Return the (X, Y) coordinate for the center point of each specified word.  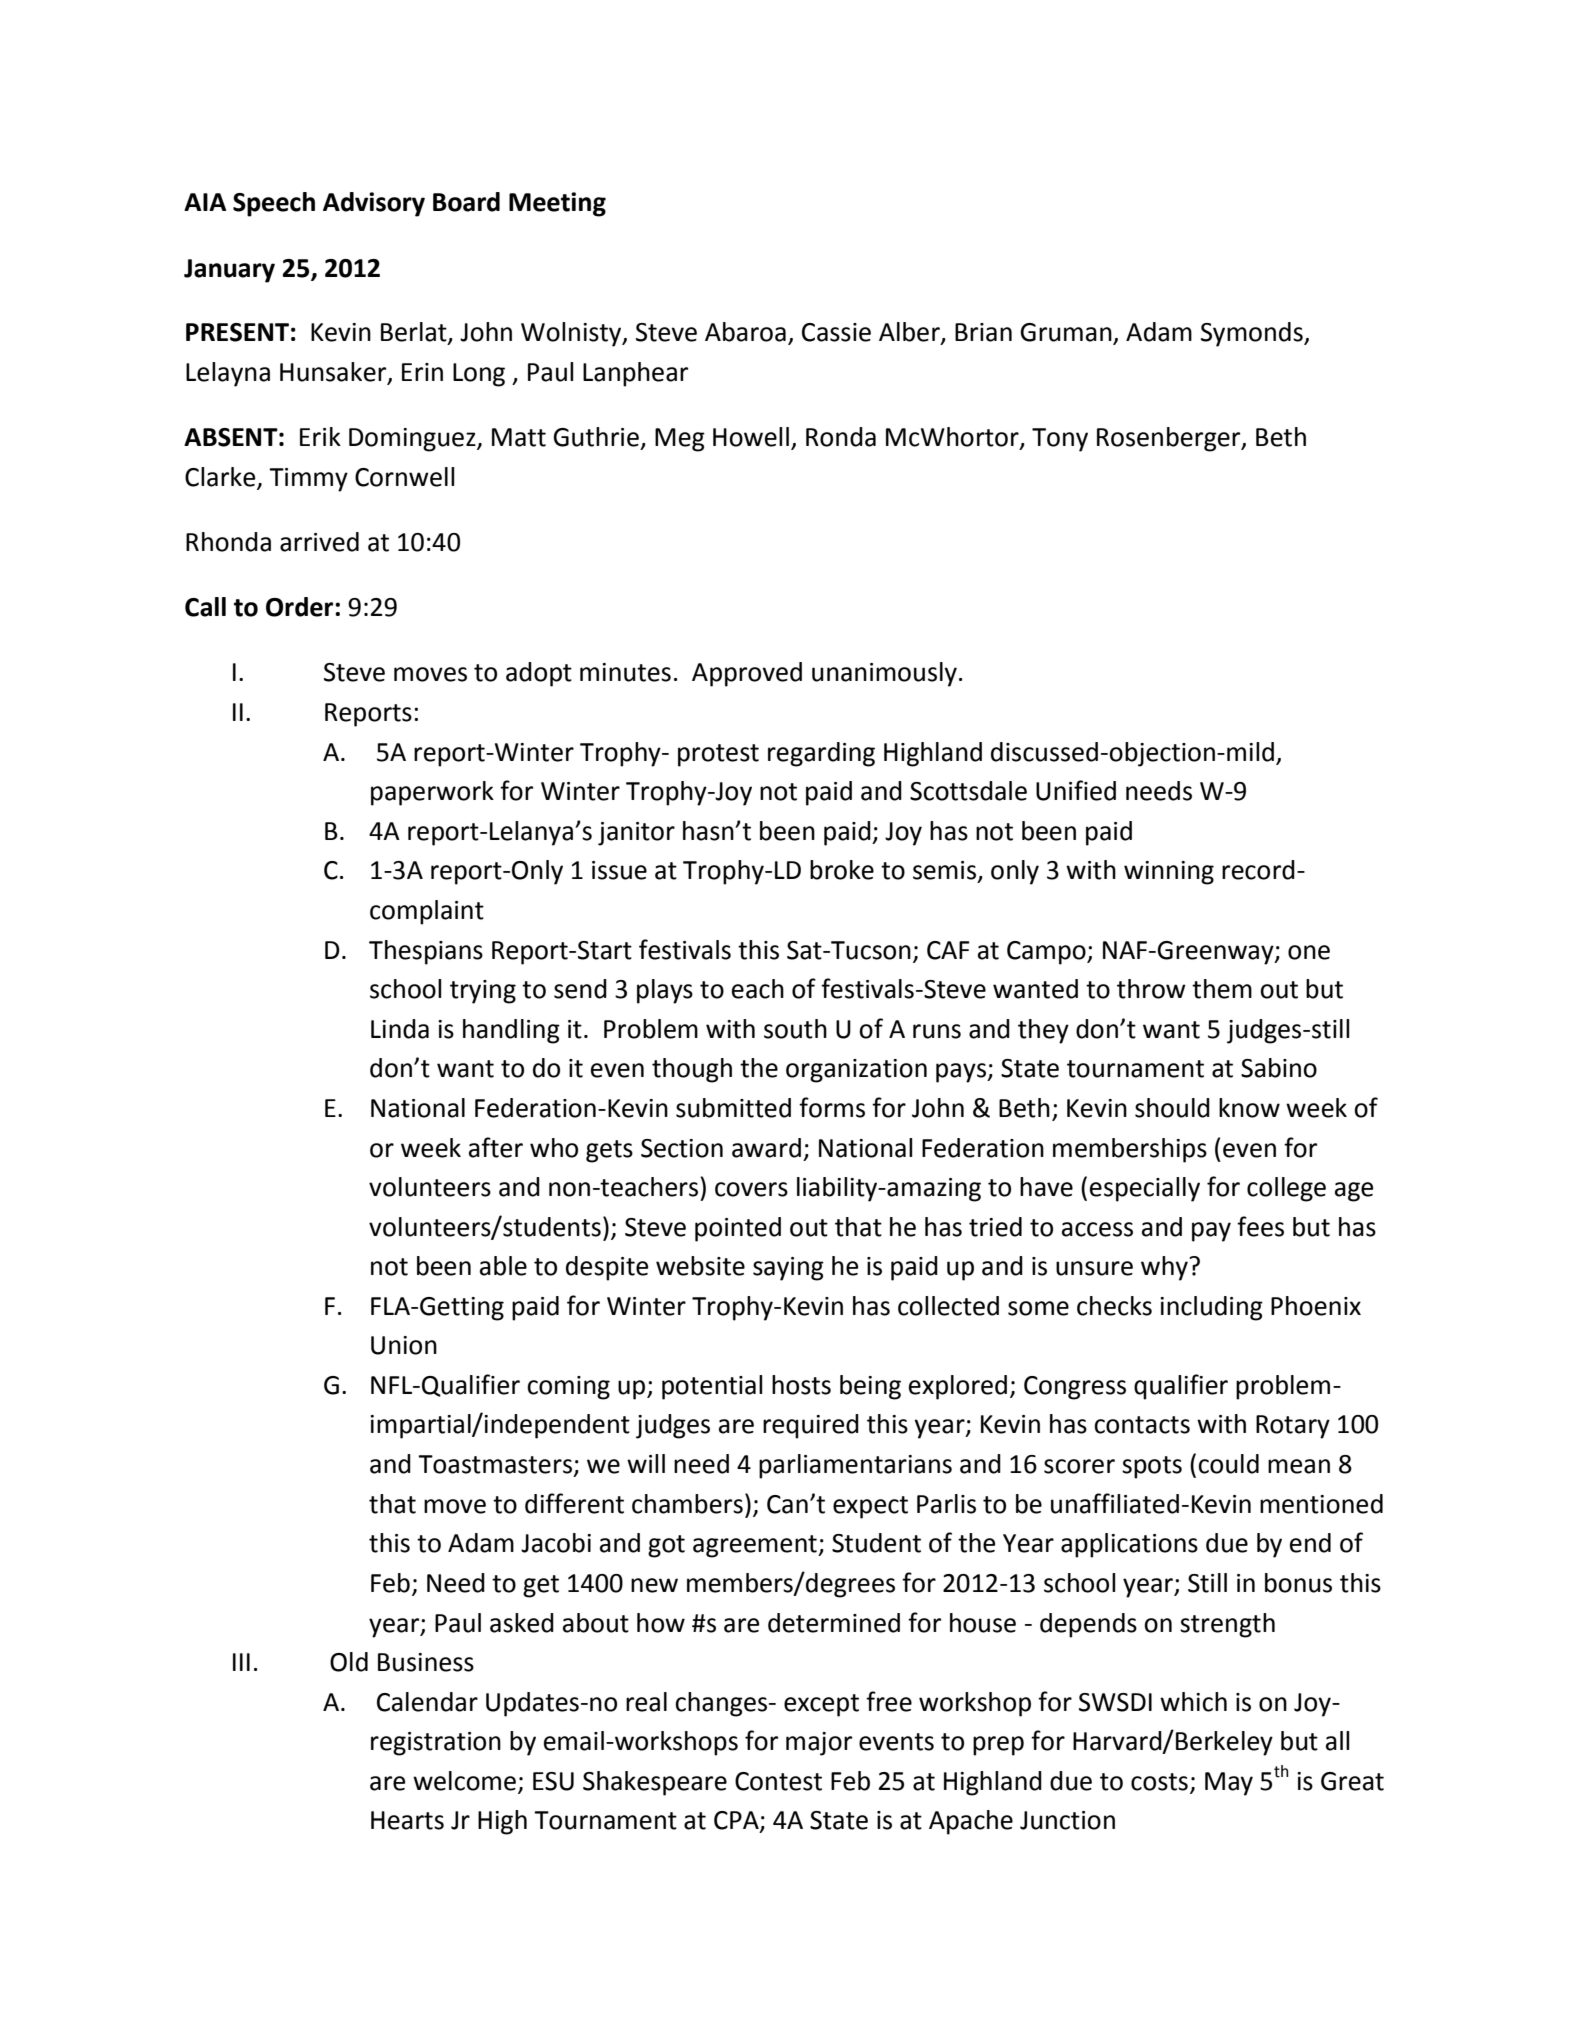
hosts (801, 1385)
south (795, 1029)
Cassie (836, 332)
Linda (400, 1029)
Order (301, 607)
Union (404, 1345)
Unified (1076, 790)
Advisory (374, 204)
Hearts (407, 1820)
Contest (778, 1781)
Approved (747, 674)
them (1222, 989)
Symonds (1253, 334)
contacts (1142, 1425)
